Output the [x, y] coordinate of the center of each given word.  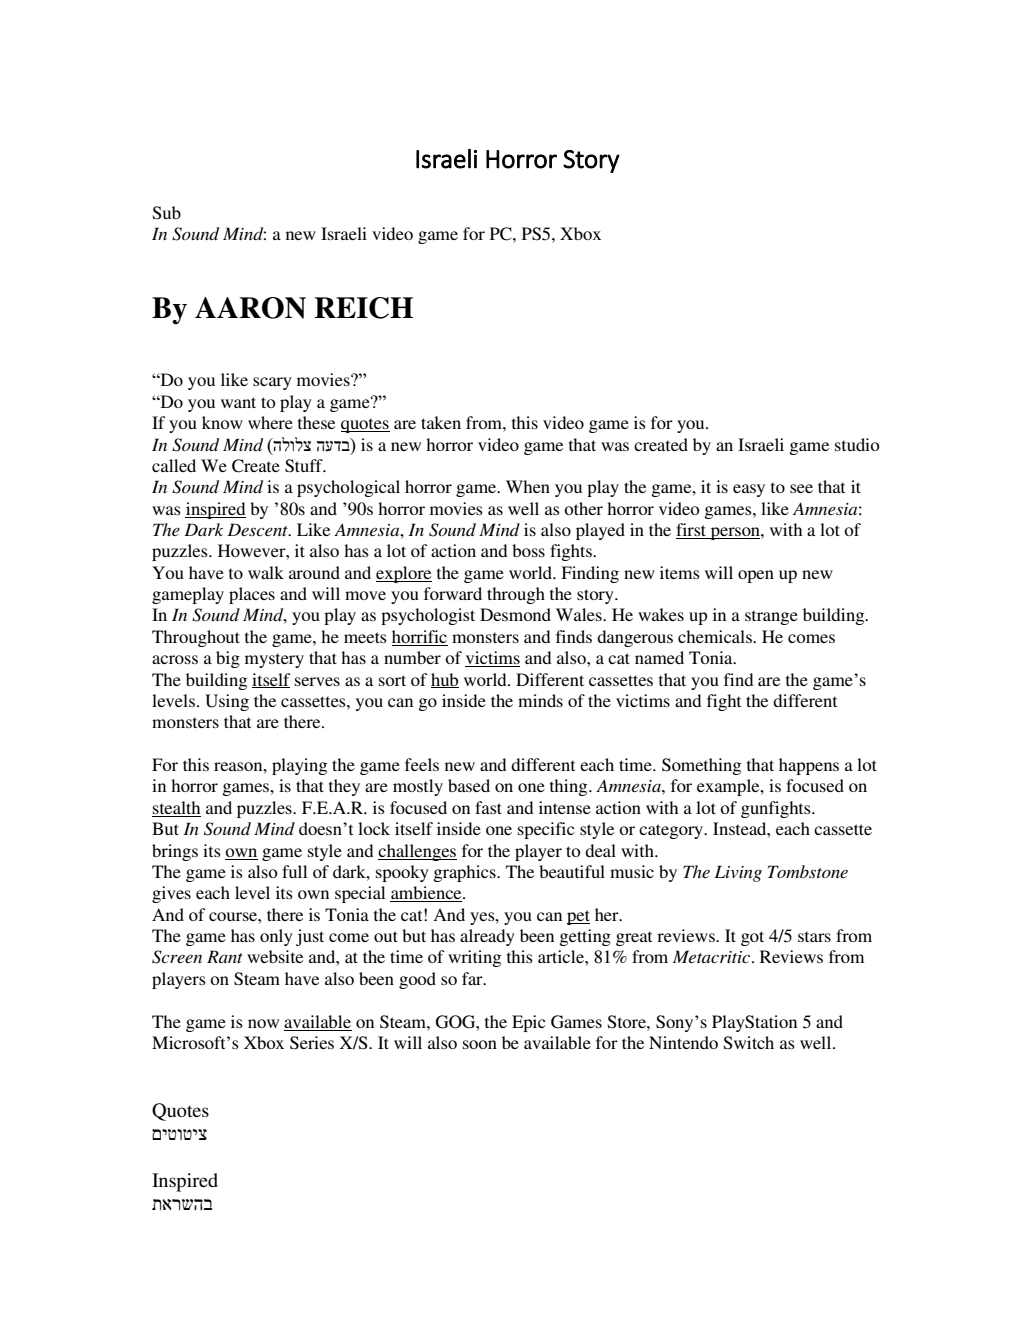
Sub [167, 213]
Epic [528, 1023]
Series [312, 1043]
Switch [749, 1043]
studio [857, 444]
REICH [363, 308]
